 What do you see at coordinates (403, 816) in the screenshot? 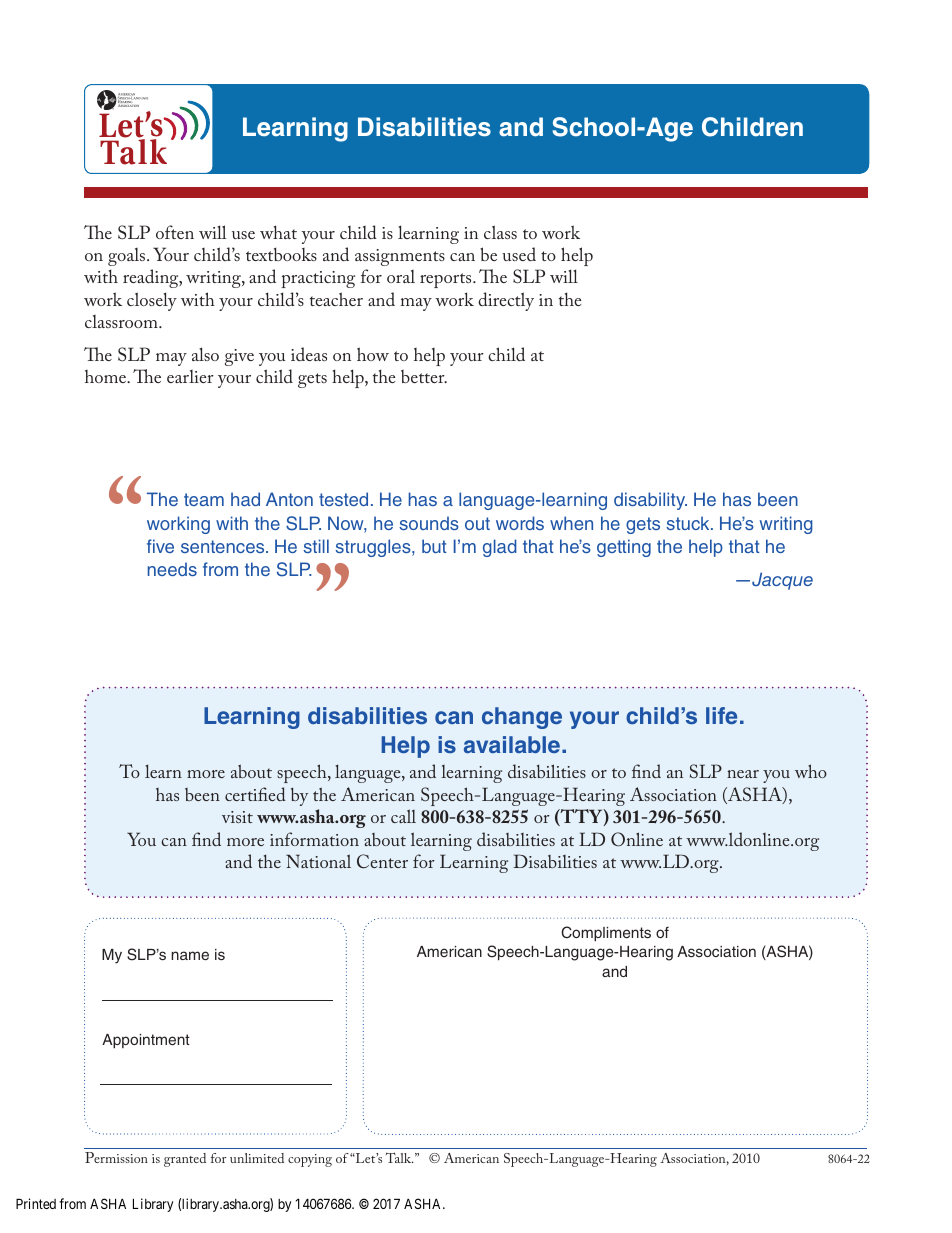
I see `call` at bounding box center [403, 816].
